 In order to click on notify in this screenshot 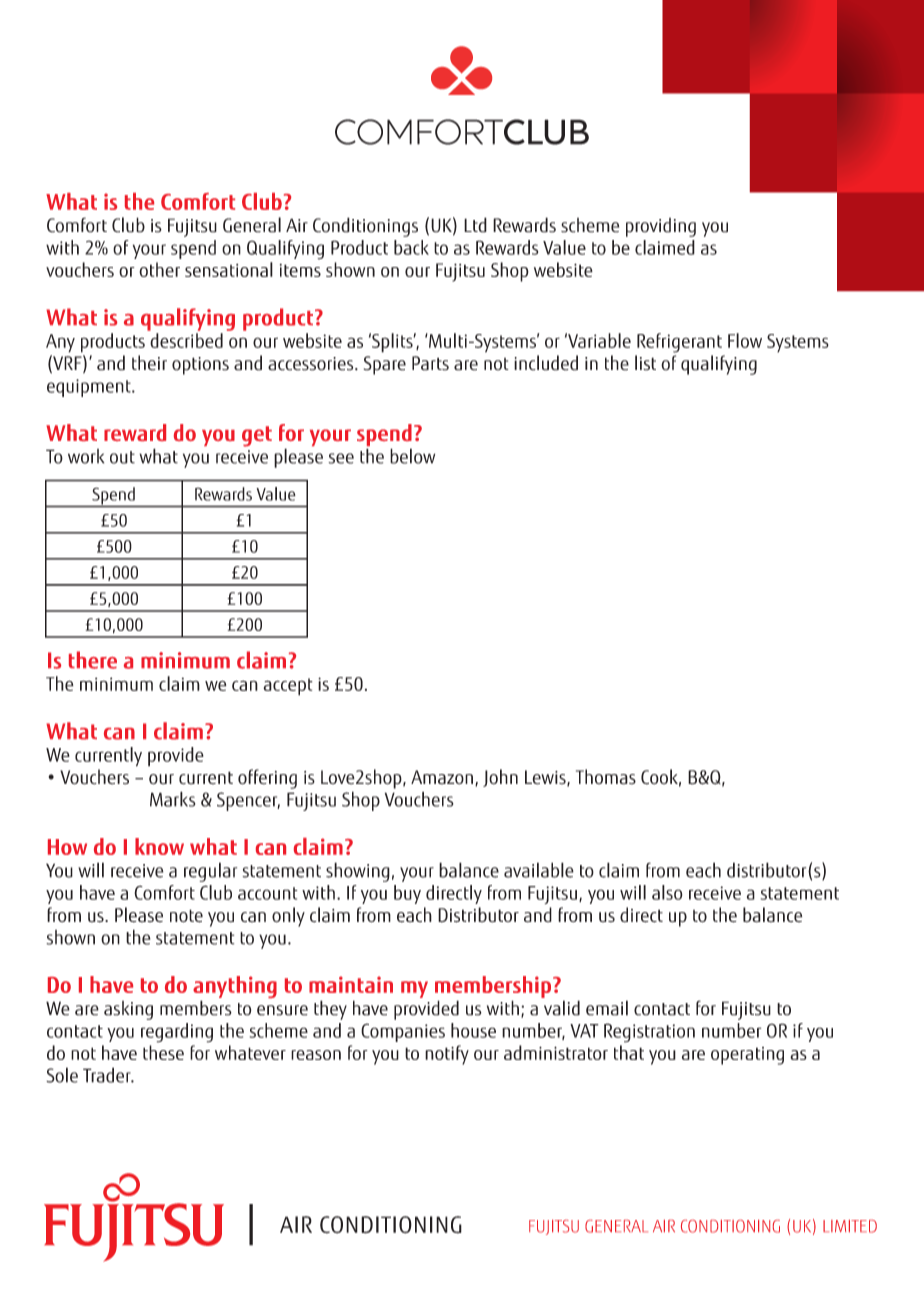, I will do `click(447, 1055)`.
